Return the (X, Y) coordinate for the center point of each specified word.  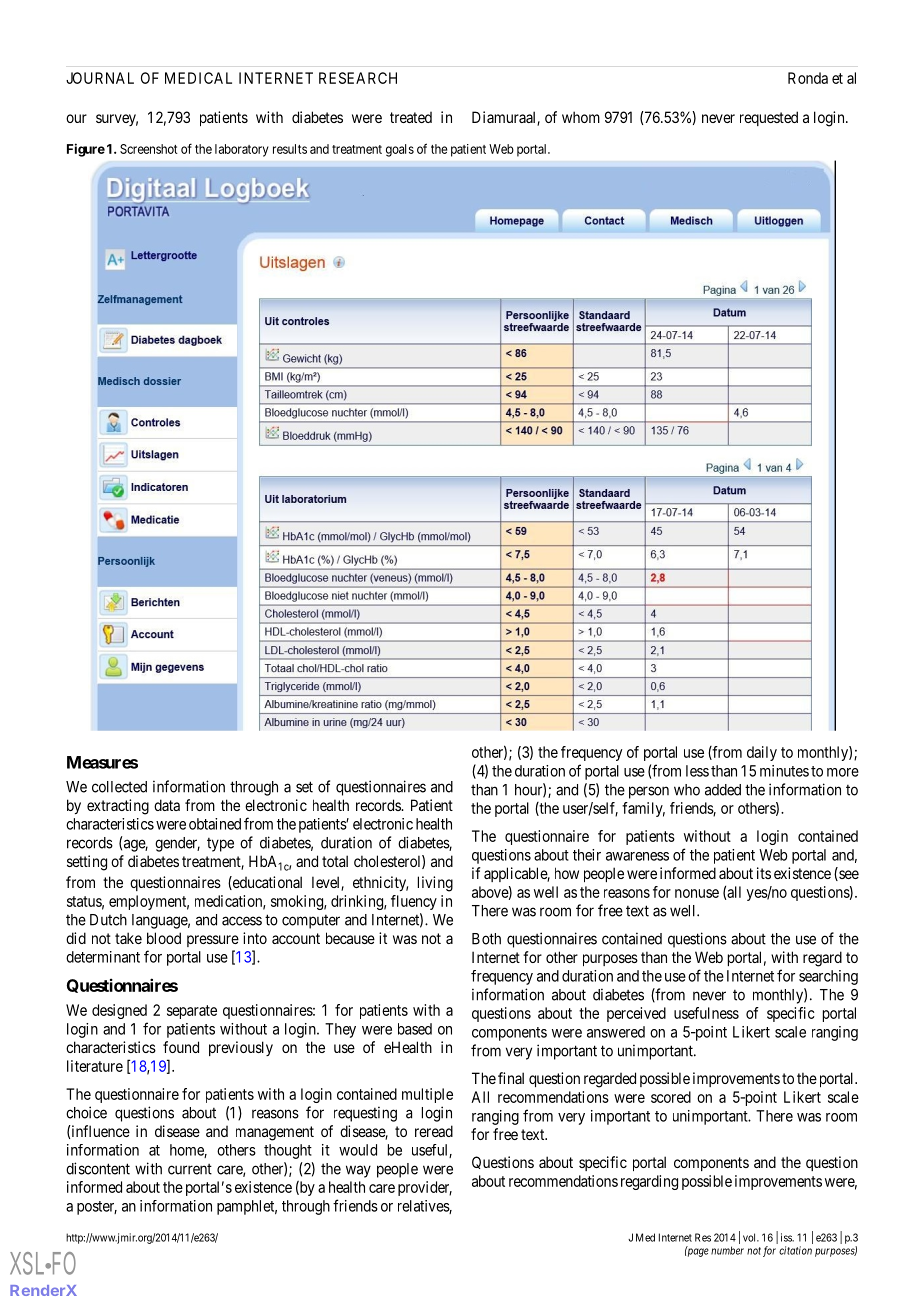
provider (425, 1188)
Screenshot (149, 149)
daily (762, 753)
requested (769, 118)
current (190, 1169)
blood (164, 938)
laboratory (242, 150)
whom (581, 117)
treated (411, 117)
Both (486, 939)
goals (400, 150)
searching (828, 977)
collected (119, 787)
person (649, 792)
